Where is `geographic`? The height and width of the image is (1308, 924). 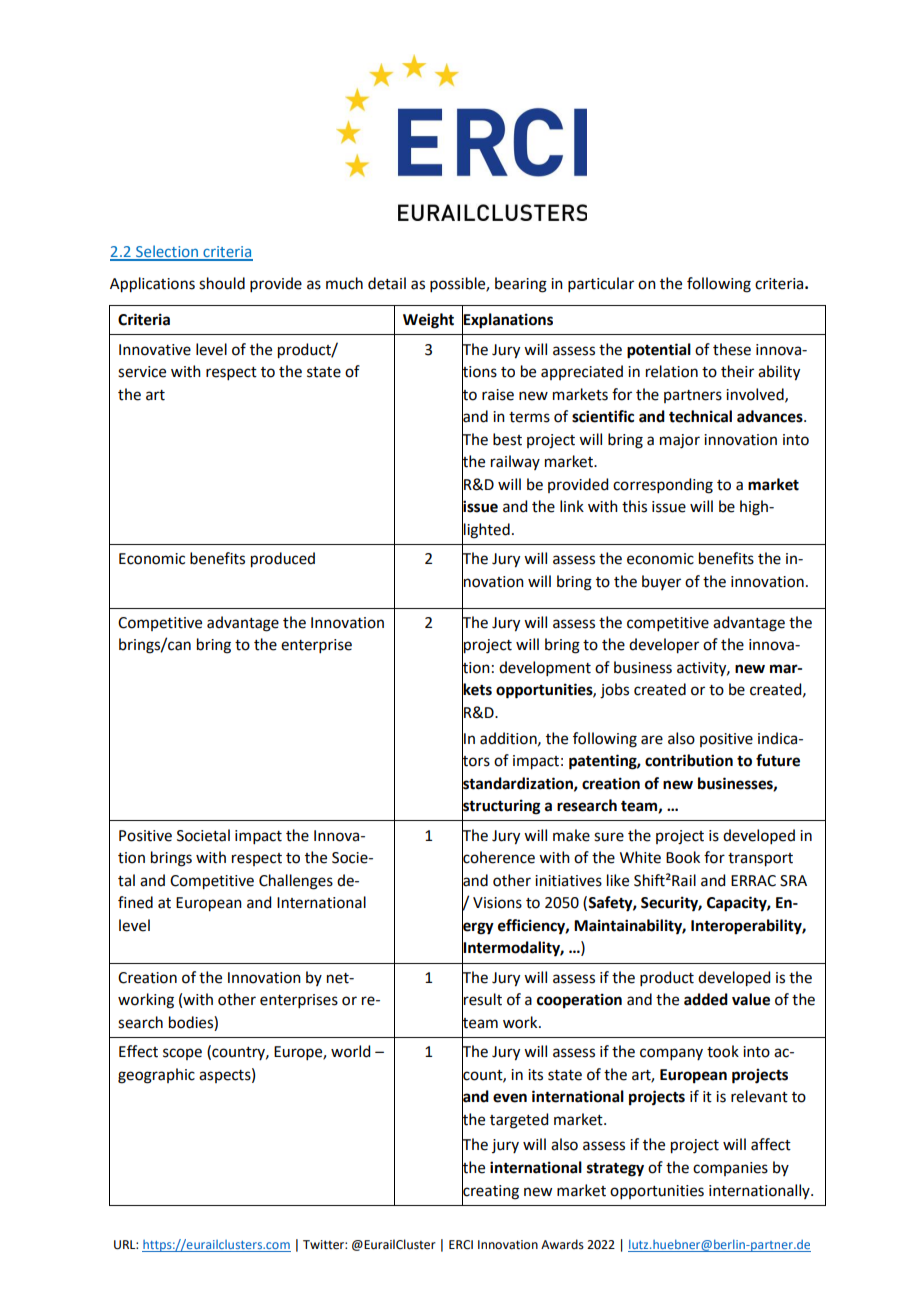 geographic is located at coordinates (156, 1076).
